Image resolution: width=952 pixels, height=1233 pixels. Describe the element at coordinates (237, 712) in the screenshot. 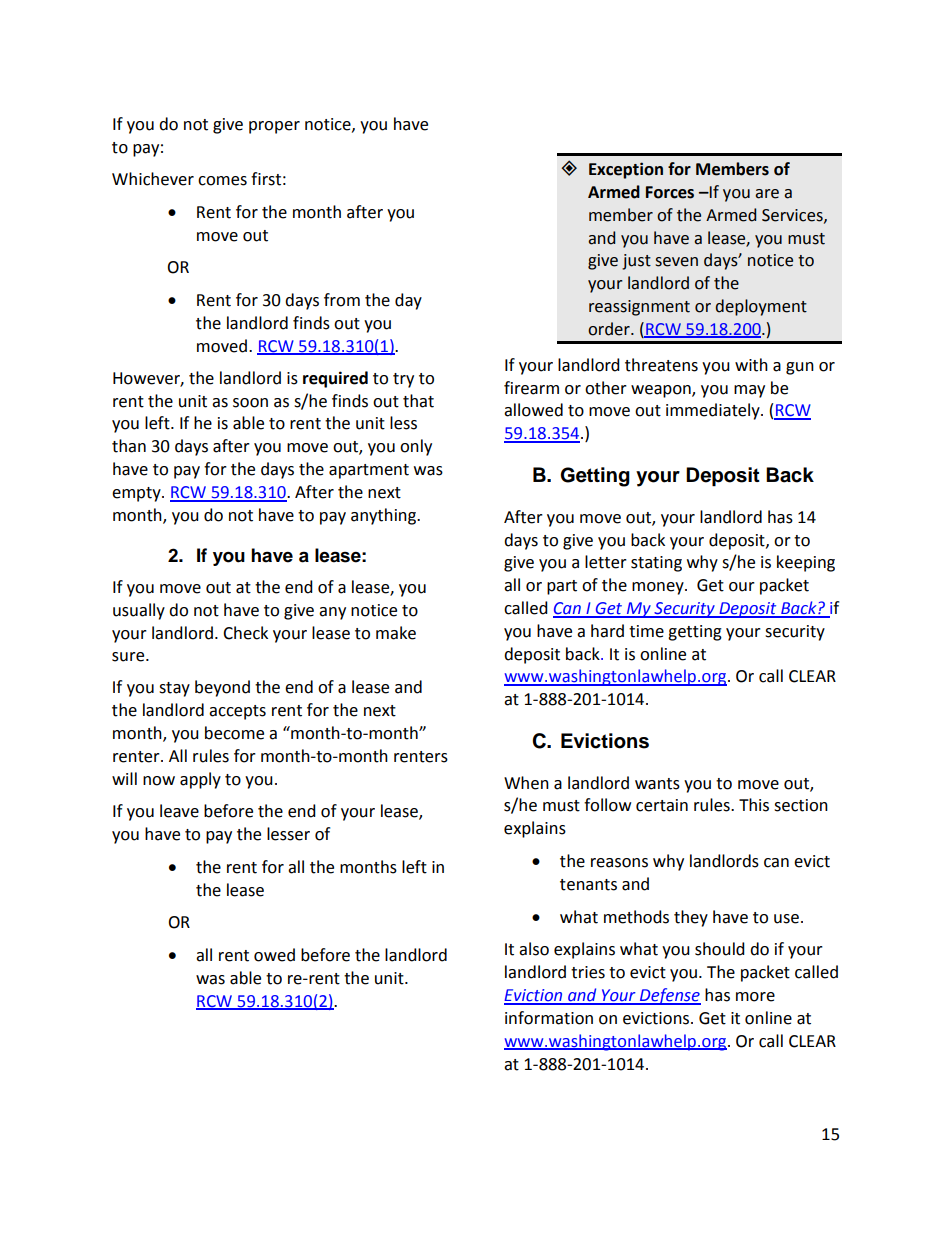

I see `accepts` at that location.
